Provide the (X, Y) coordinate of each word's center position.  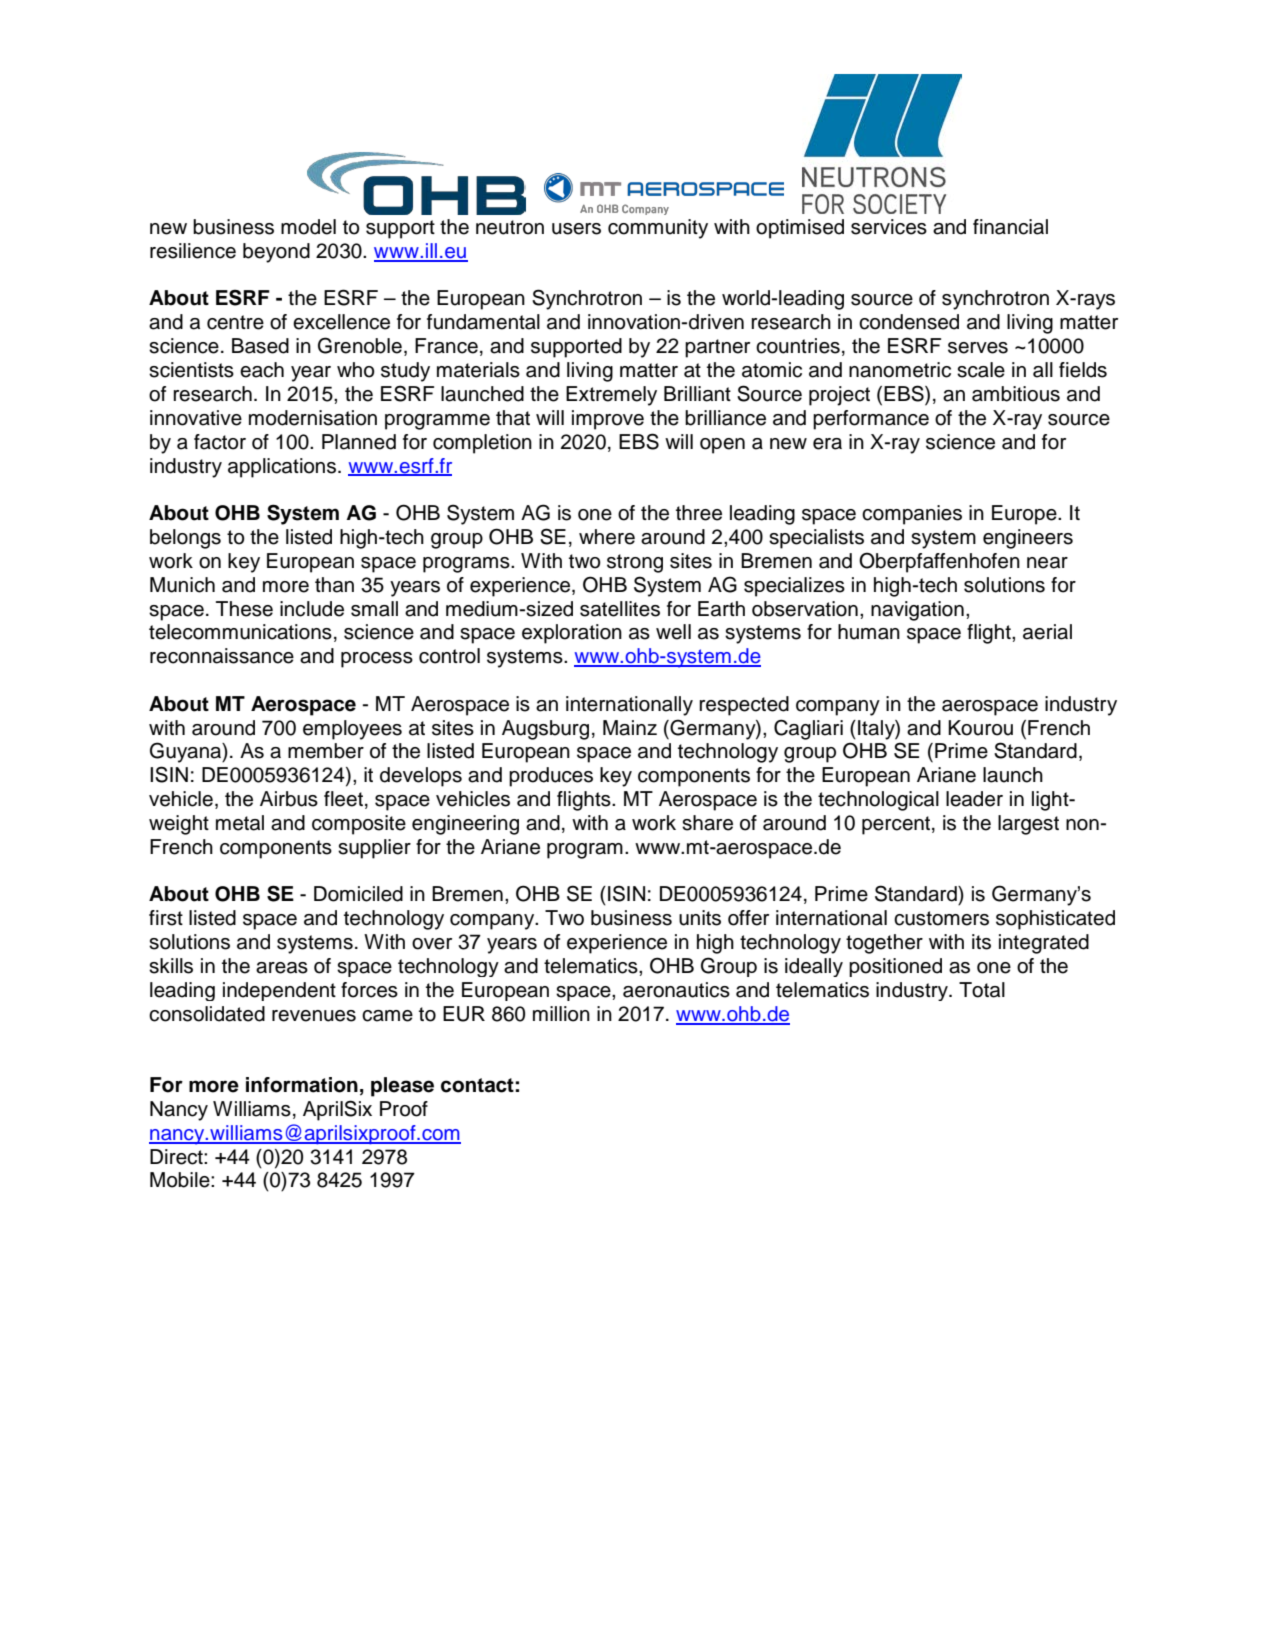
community (658, 229)
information (302, 1085)
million (561, 1014)
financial (1010, 227)
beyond (276, 253)
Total (982, 990)
